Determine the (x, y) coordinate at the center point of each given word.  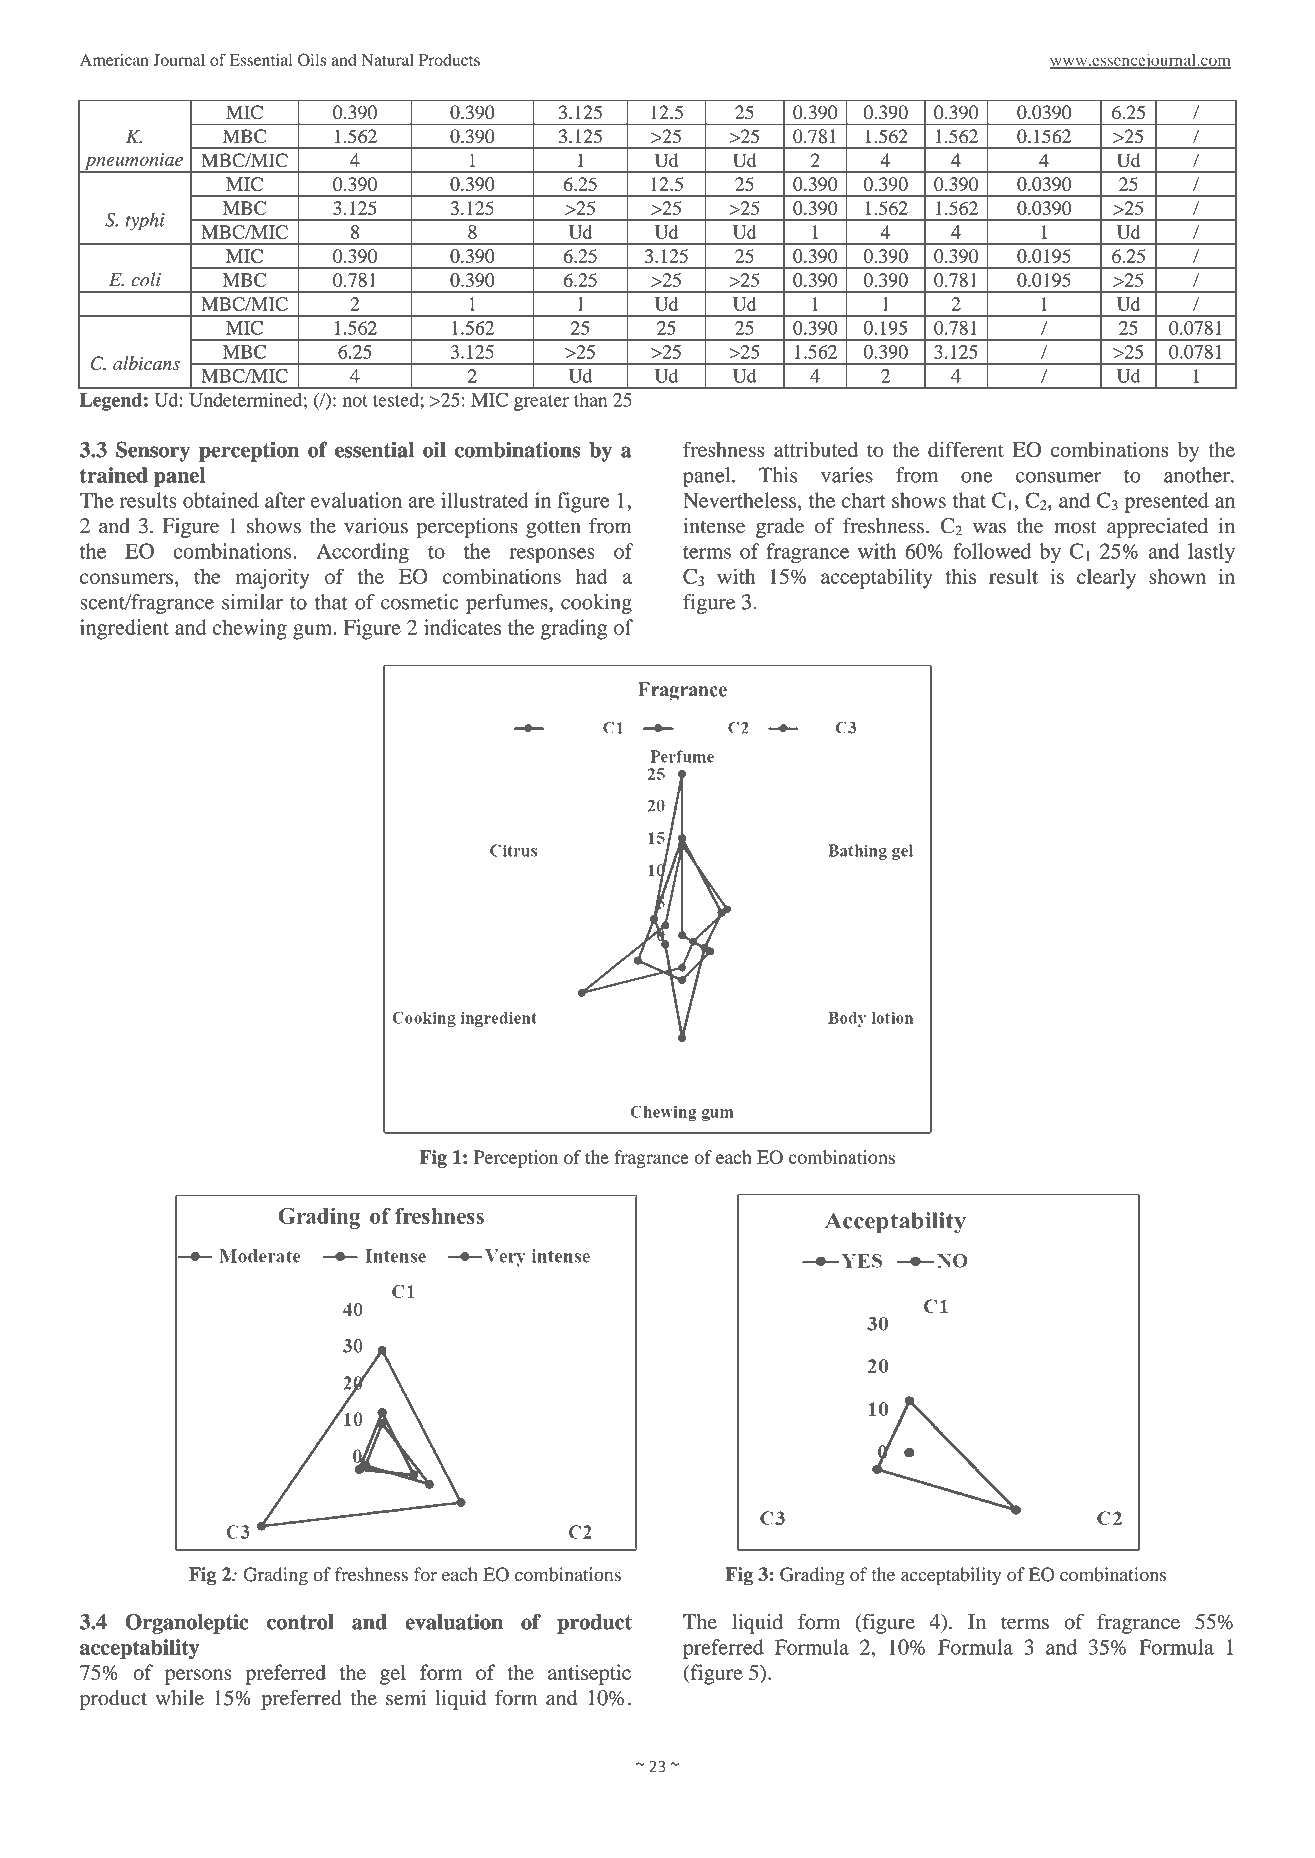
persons (198, 1677)
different (966, 449)
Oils (312, 59)
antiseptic (589, 1674)
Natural (387, 60)
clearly (1106, 579)
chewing (250, 629)
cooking (596, 604)
